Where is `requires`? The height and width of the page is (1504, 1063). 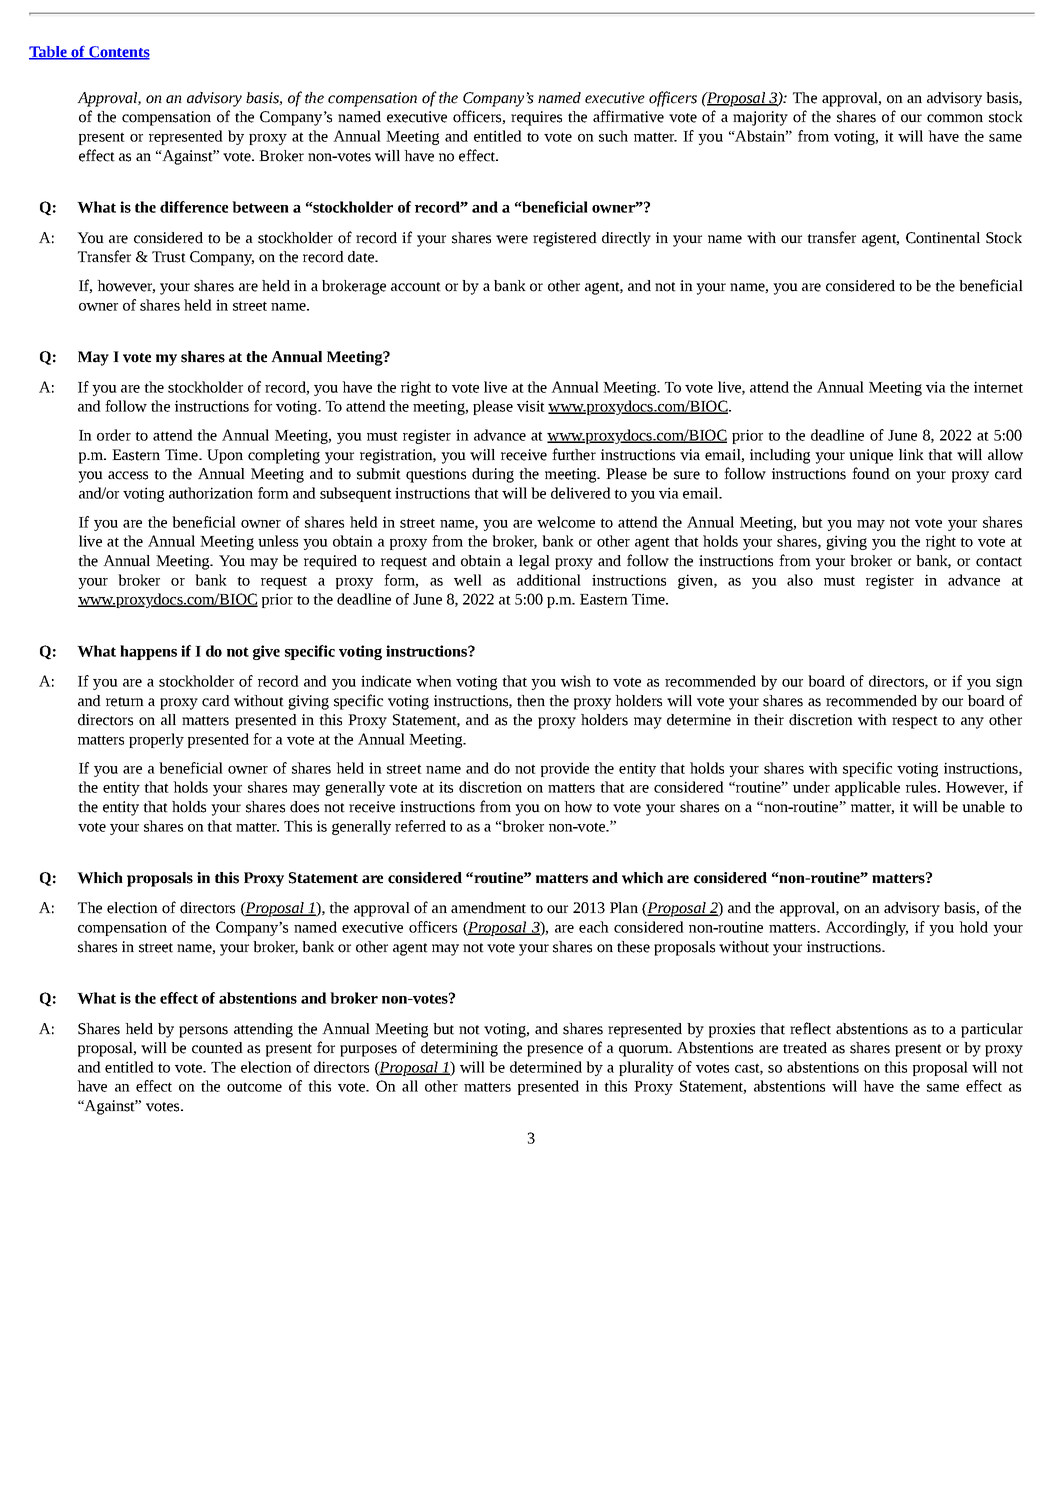
requires is located at coordinates (536, 118).
